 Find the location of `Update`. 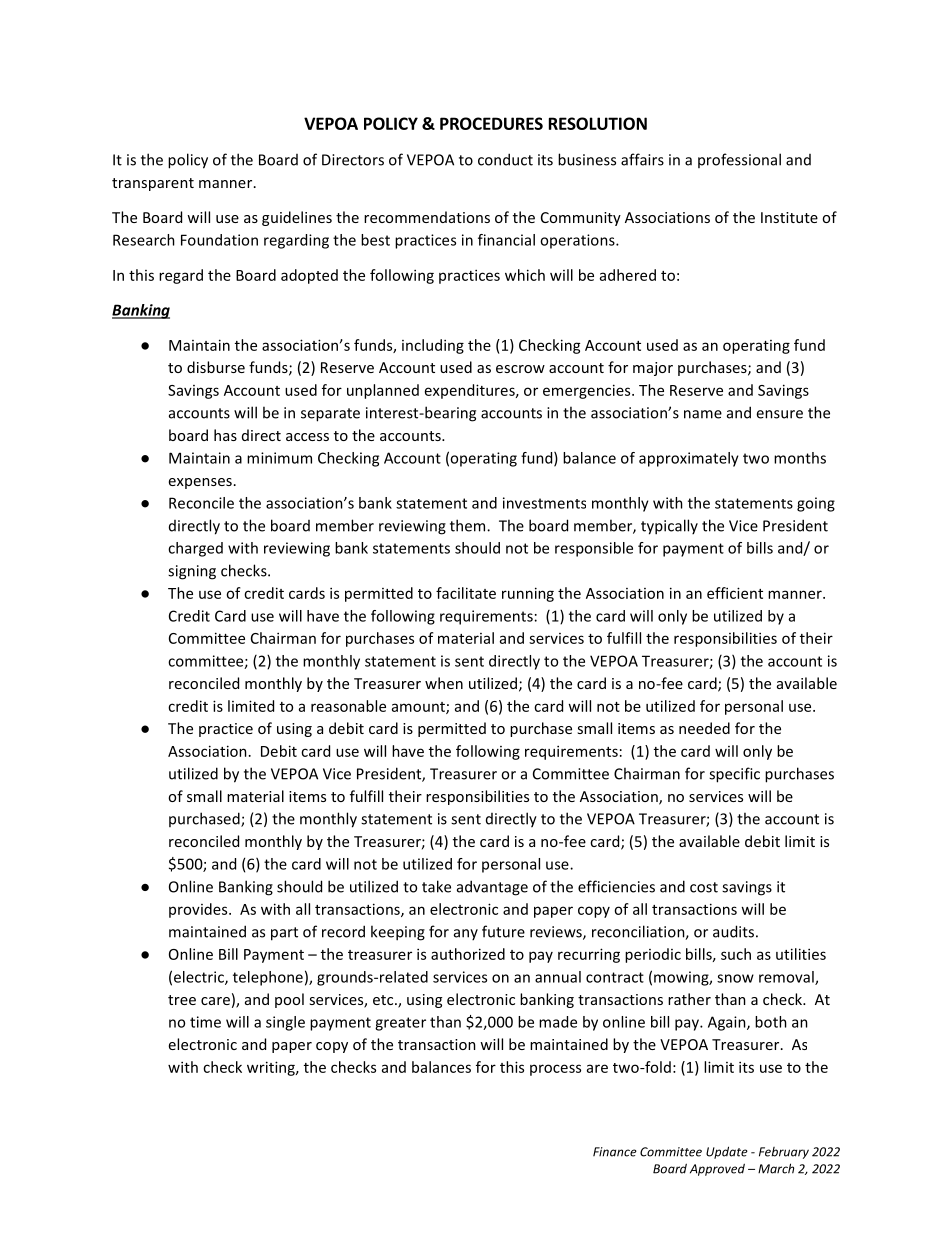

Update is located at coordinates (727, 1152).
